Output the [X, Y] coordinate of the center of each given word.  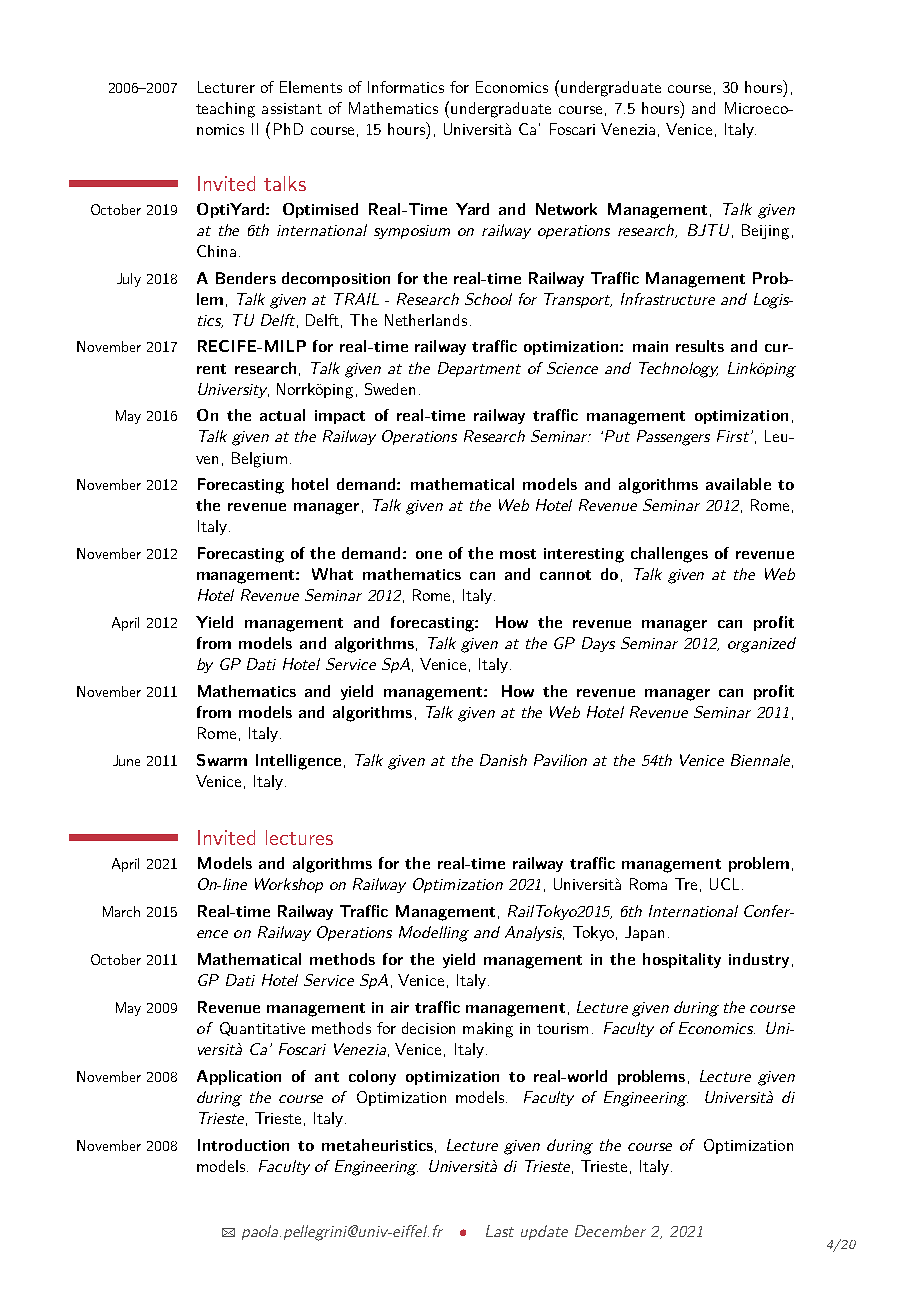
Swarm [222, 760]
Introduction [243, 1145]
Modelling [434, 934]
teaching [225, 110]
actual [282, 415]
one [429, 555]
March [121, 911]
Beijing [765, 232]
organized [762, 645]
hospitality [682, 960]
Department [479, 369]
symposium [412, 232]
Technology [678, 370]
